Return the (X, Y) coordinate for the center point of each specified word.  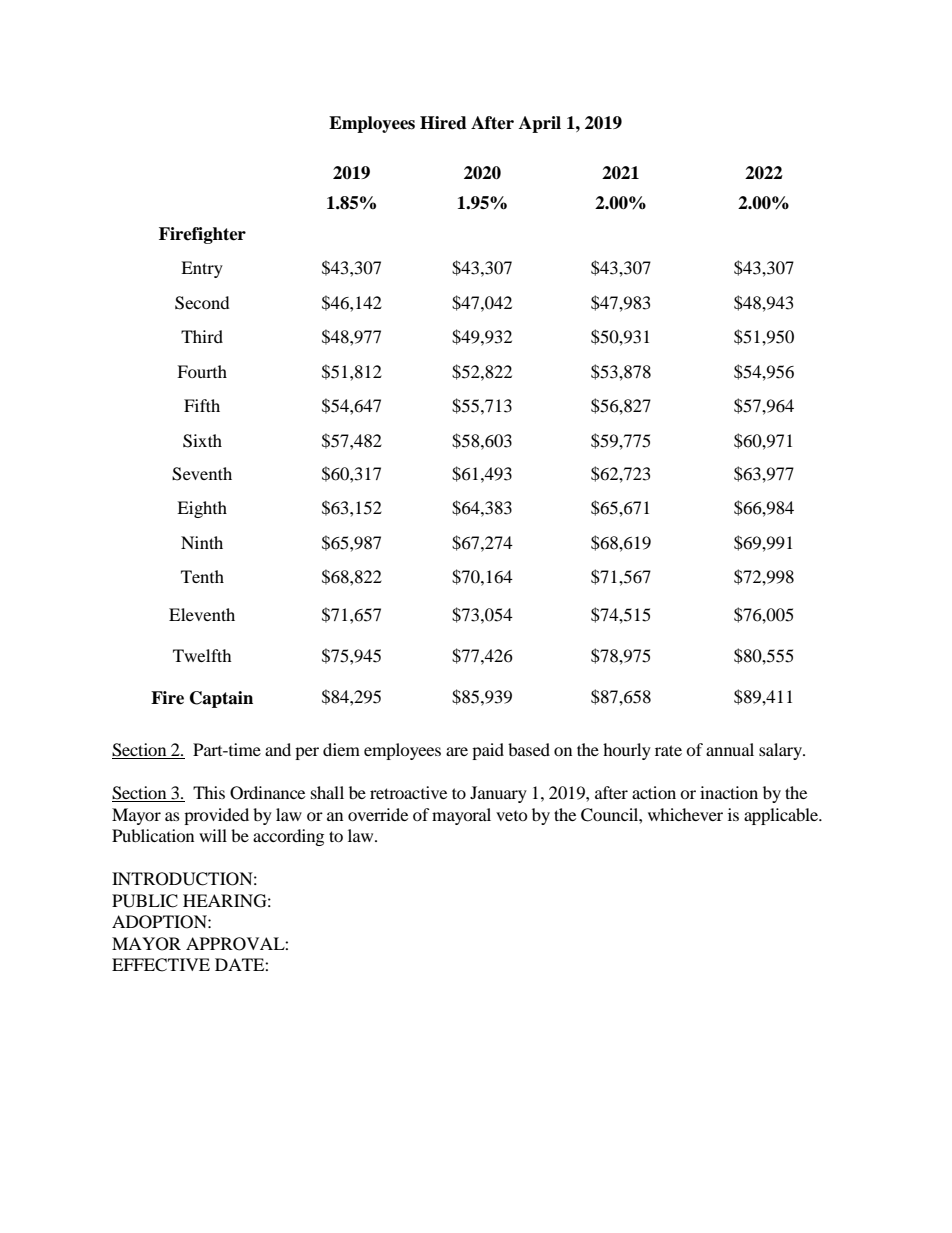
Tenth (202, 576)
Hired (443, 123)
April (540, 124)
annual (730, 749)
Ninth (202, 542)
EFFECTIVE (161, 965)
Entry (202, 269)
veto (512, 816)
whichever (685, 814)
